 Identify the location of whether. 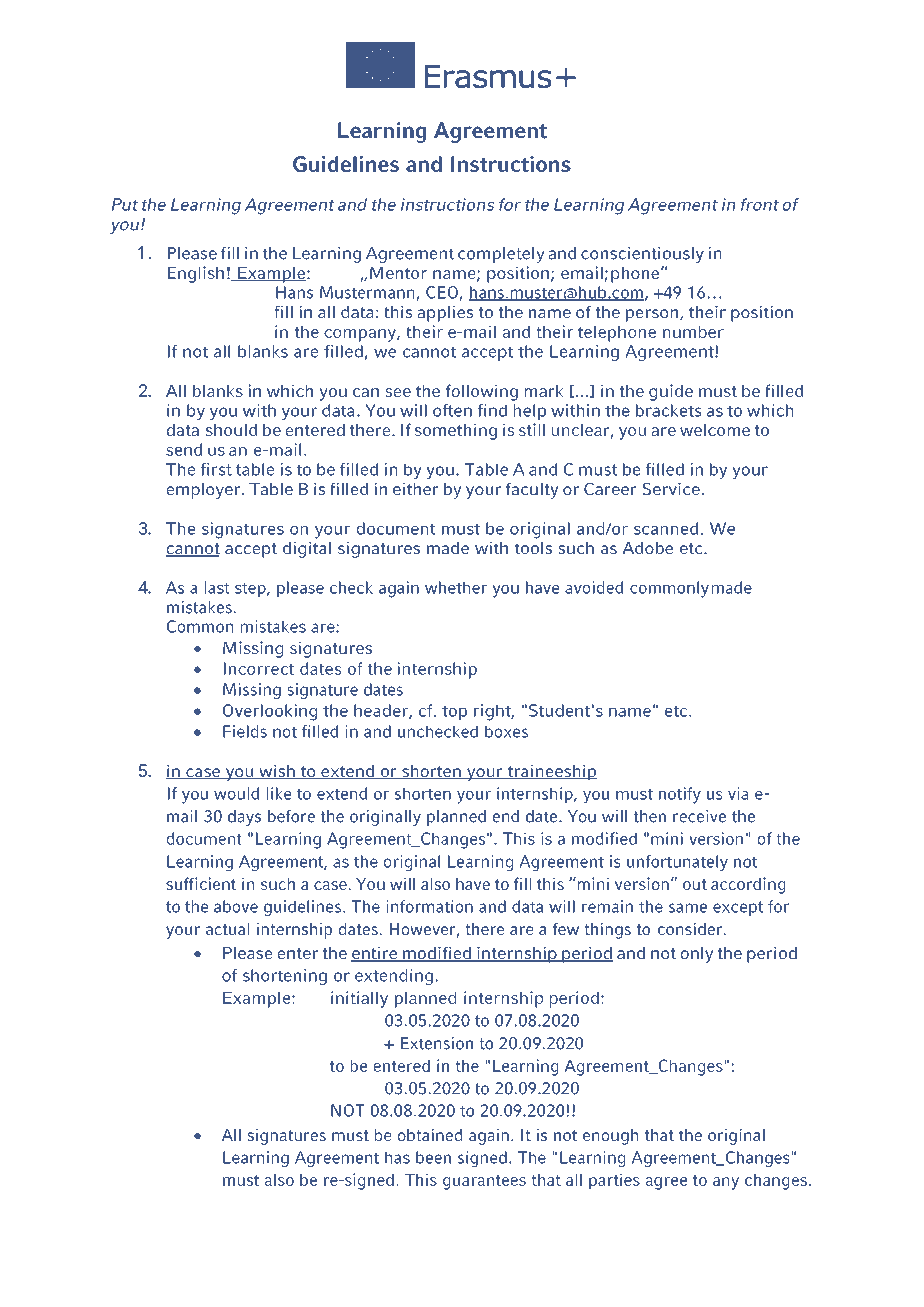
(456, 587).
